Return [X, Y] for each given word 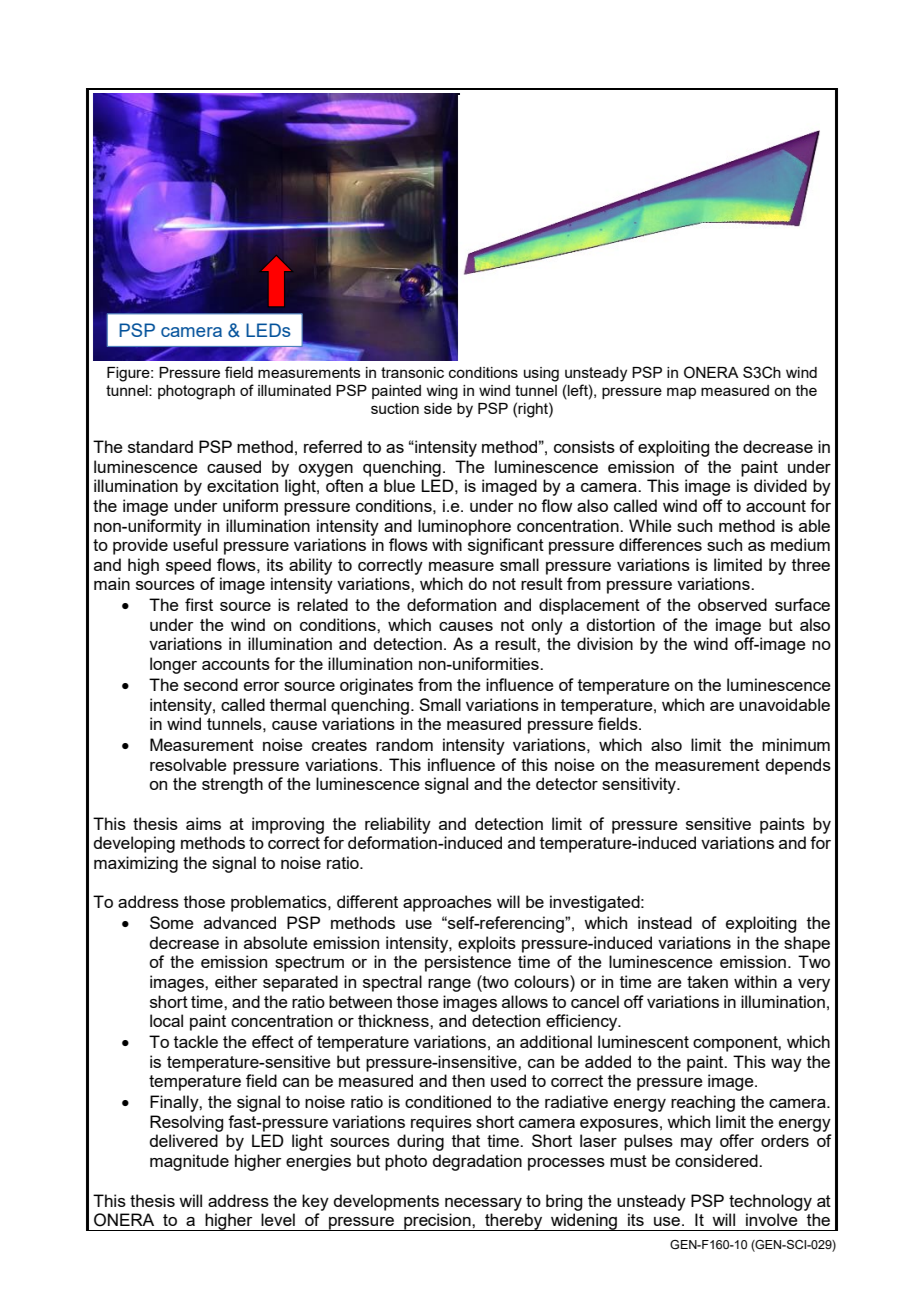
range [449, 985]
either [236, 981]
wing [442, 392]
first [199, 604]
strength [232, 785]
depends [798, 766]
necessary [483, 1204]
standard [160, 446]
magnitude [189, 1162]
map [681, 393]
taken [707, 981]
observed [732, 604]
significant [506, 546]
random [404, 744]
